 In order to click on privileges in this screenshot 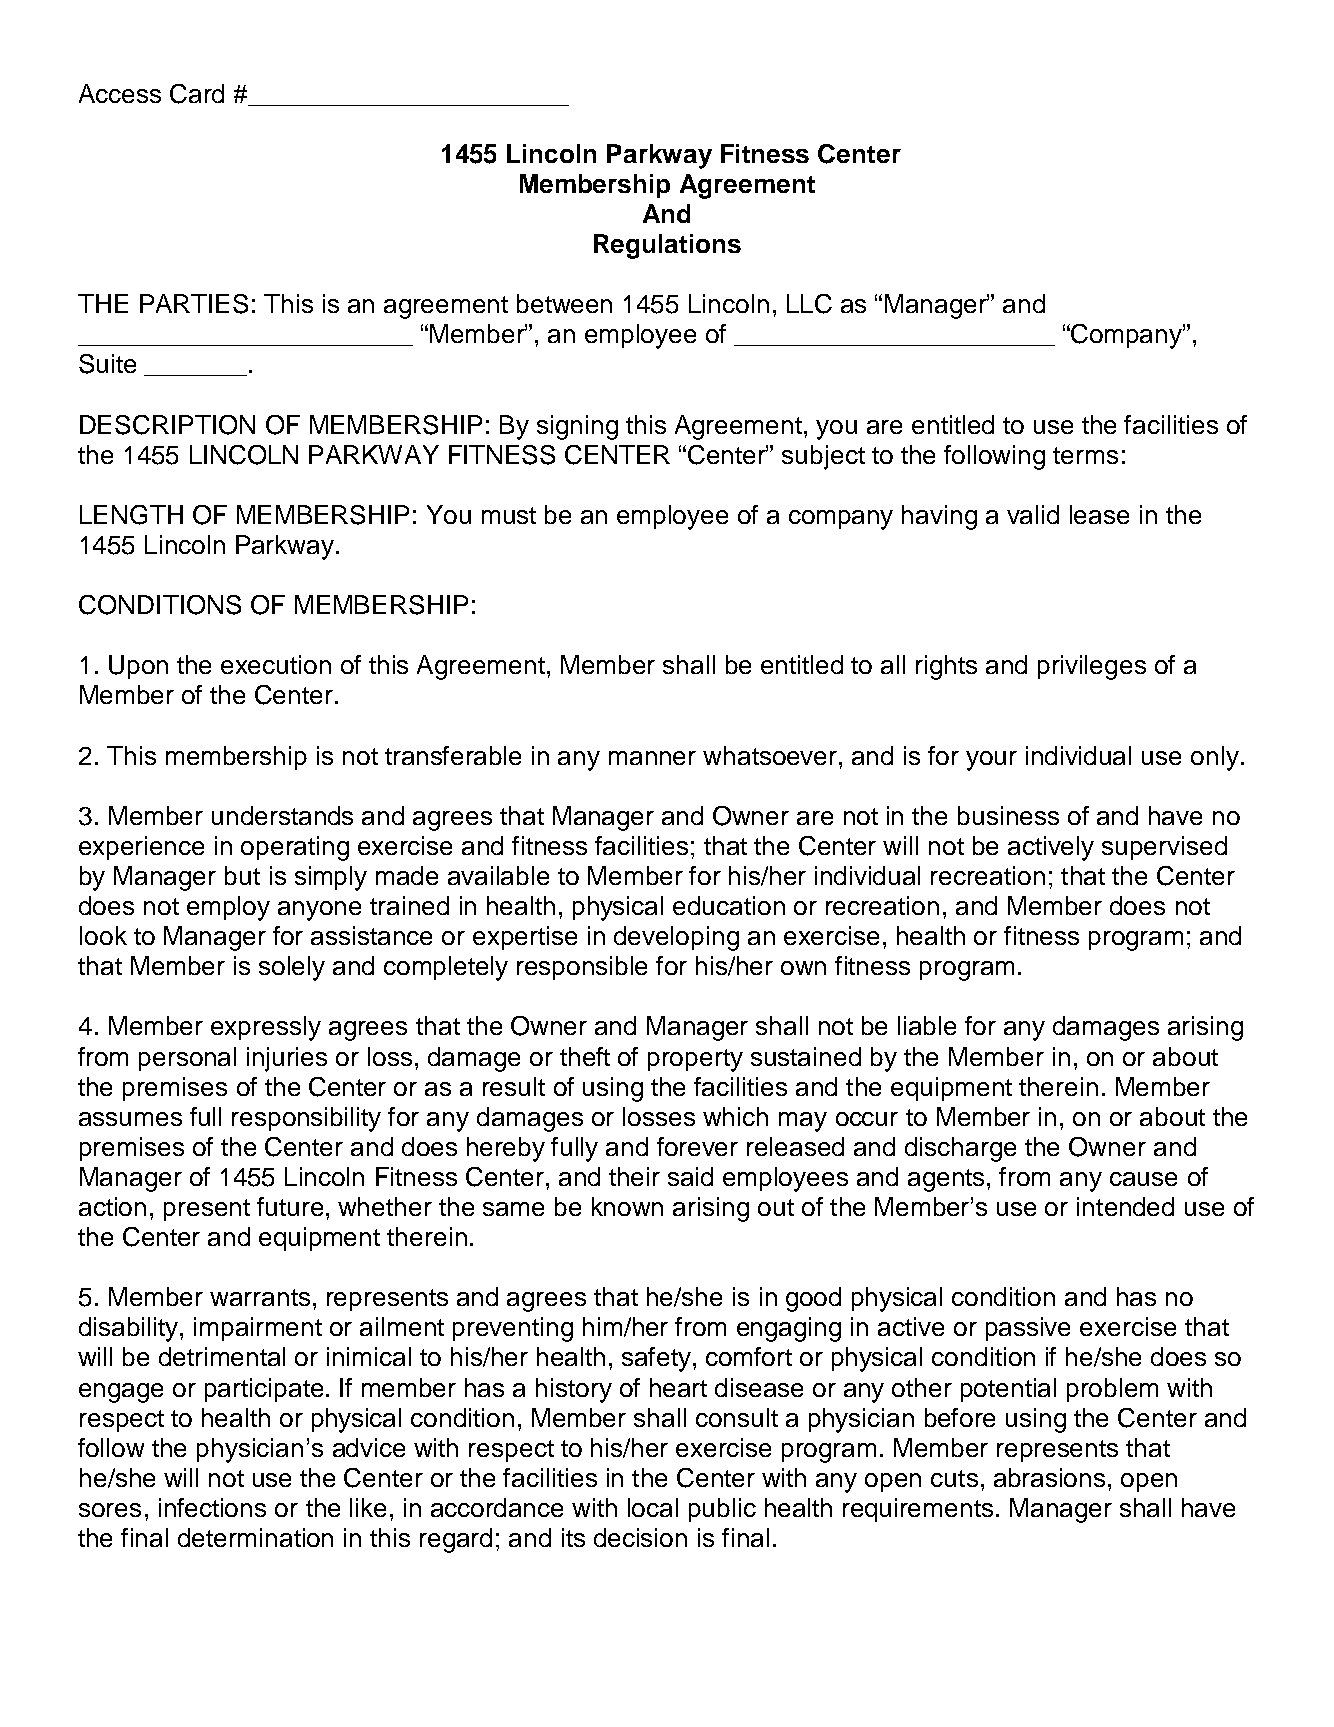, I will do `click(1092, 667)`.
